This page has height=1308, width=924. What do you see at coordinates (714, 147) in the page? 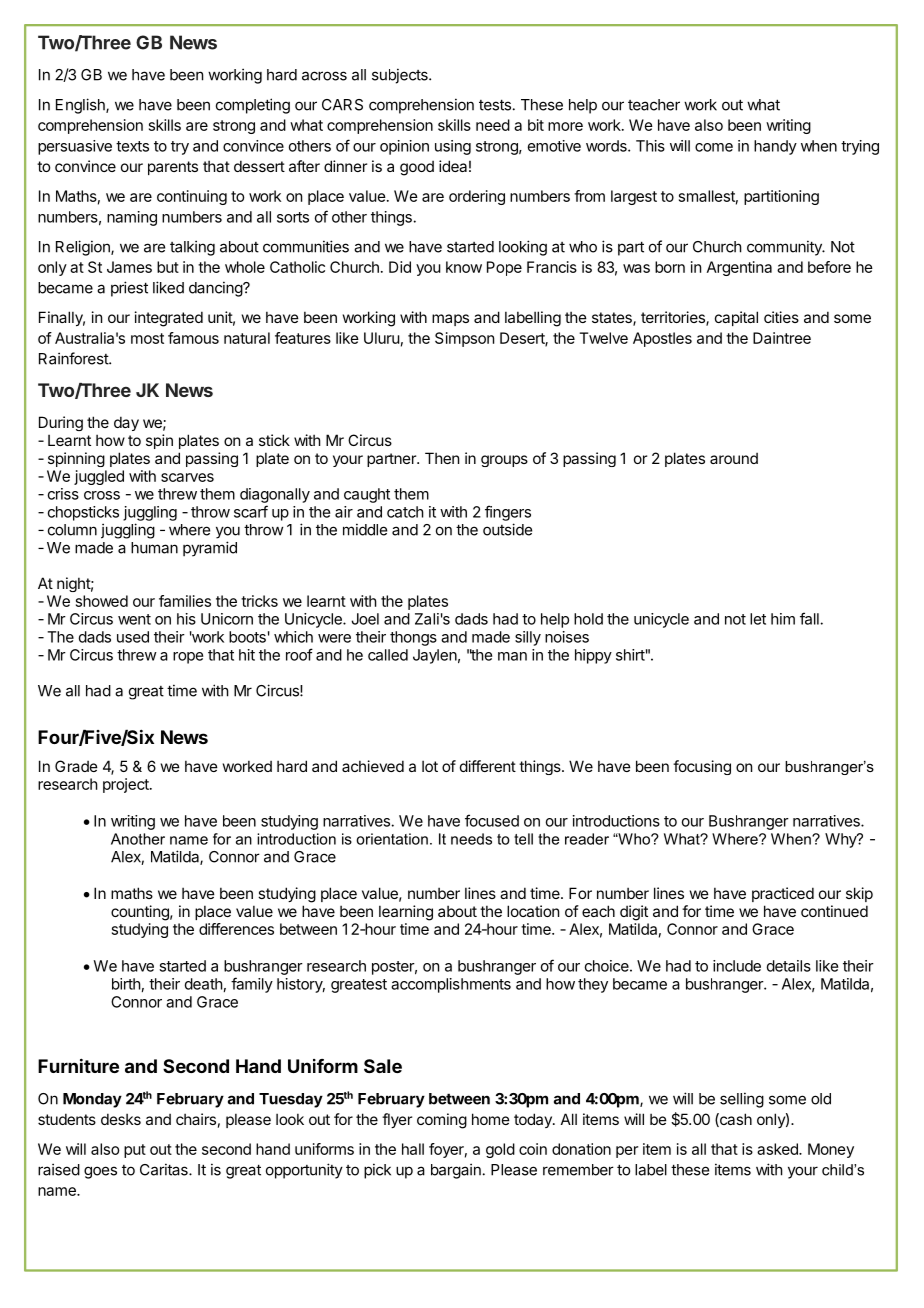
I see `come` at bounding box center [714, 147].
